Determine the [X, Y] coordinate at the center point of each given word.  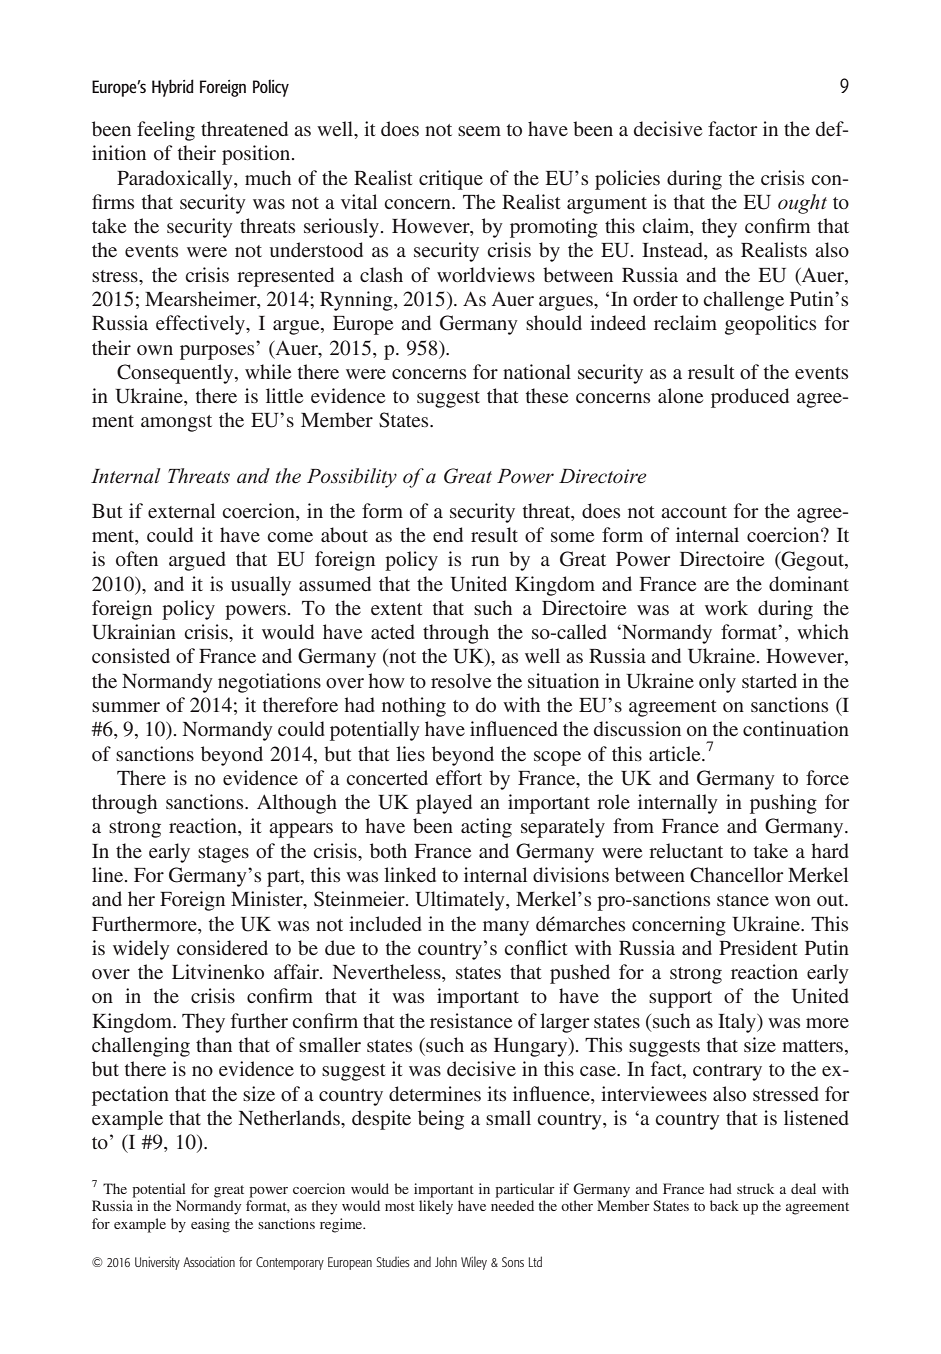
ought [802, 204]
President [758, 947]
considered [222, 947]
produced [750, 398]
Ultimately [461, 901]
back [724, 1205]
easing [210, 1225]
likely [436, 1207]
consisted [131, 655]
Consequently [176, 374]
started [769, 680]
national [537, 371]
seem [479, 131]
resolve [461, 680]
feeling [166, 131]
